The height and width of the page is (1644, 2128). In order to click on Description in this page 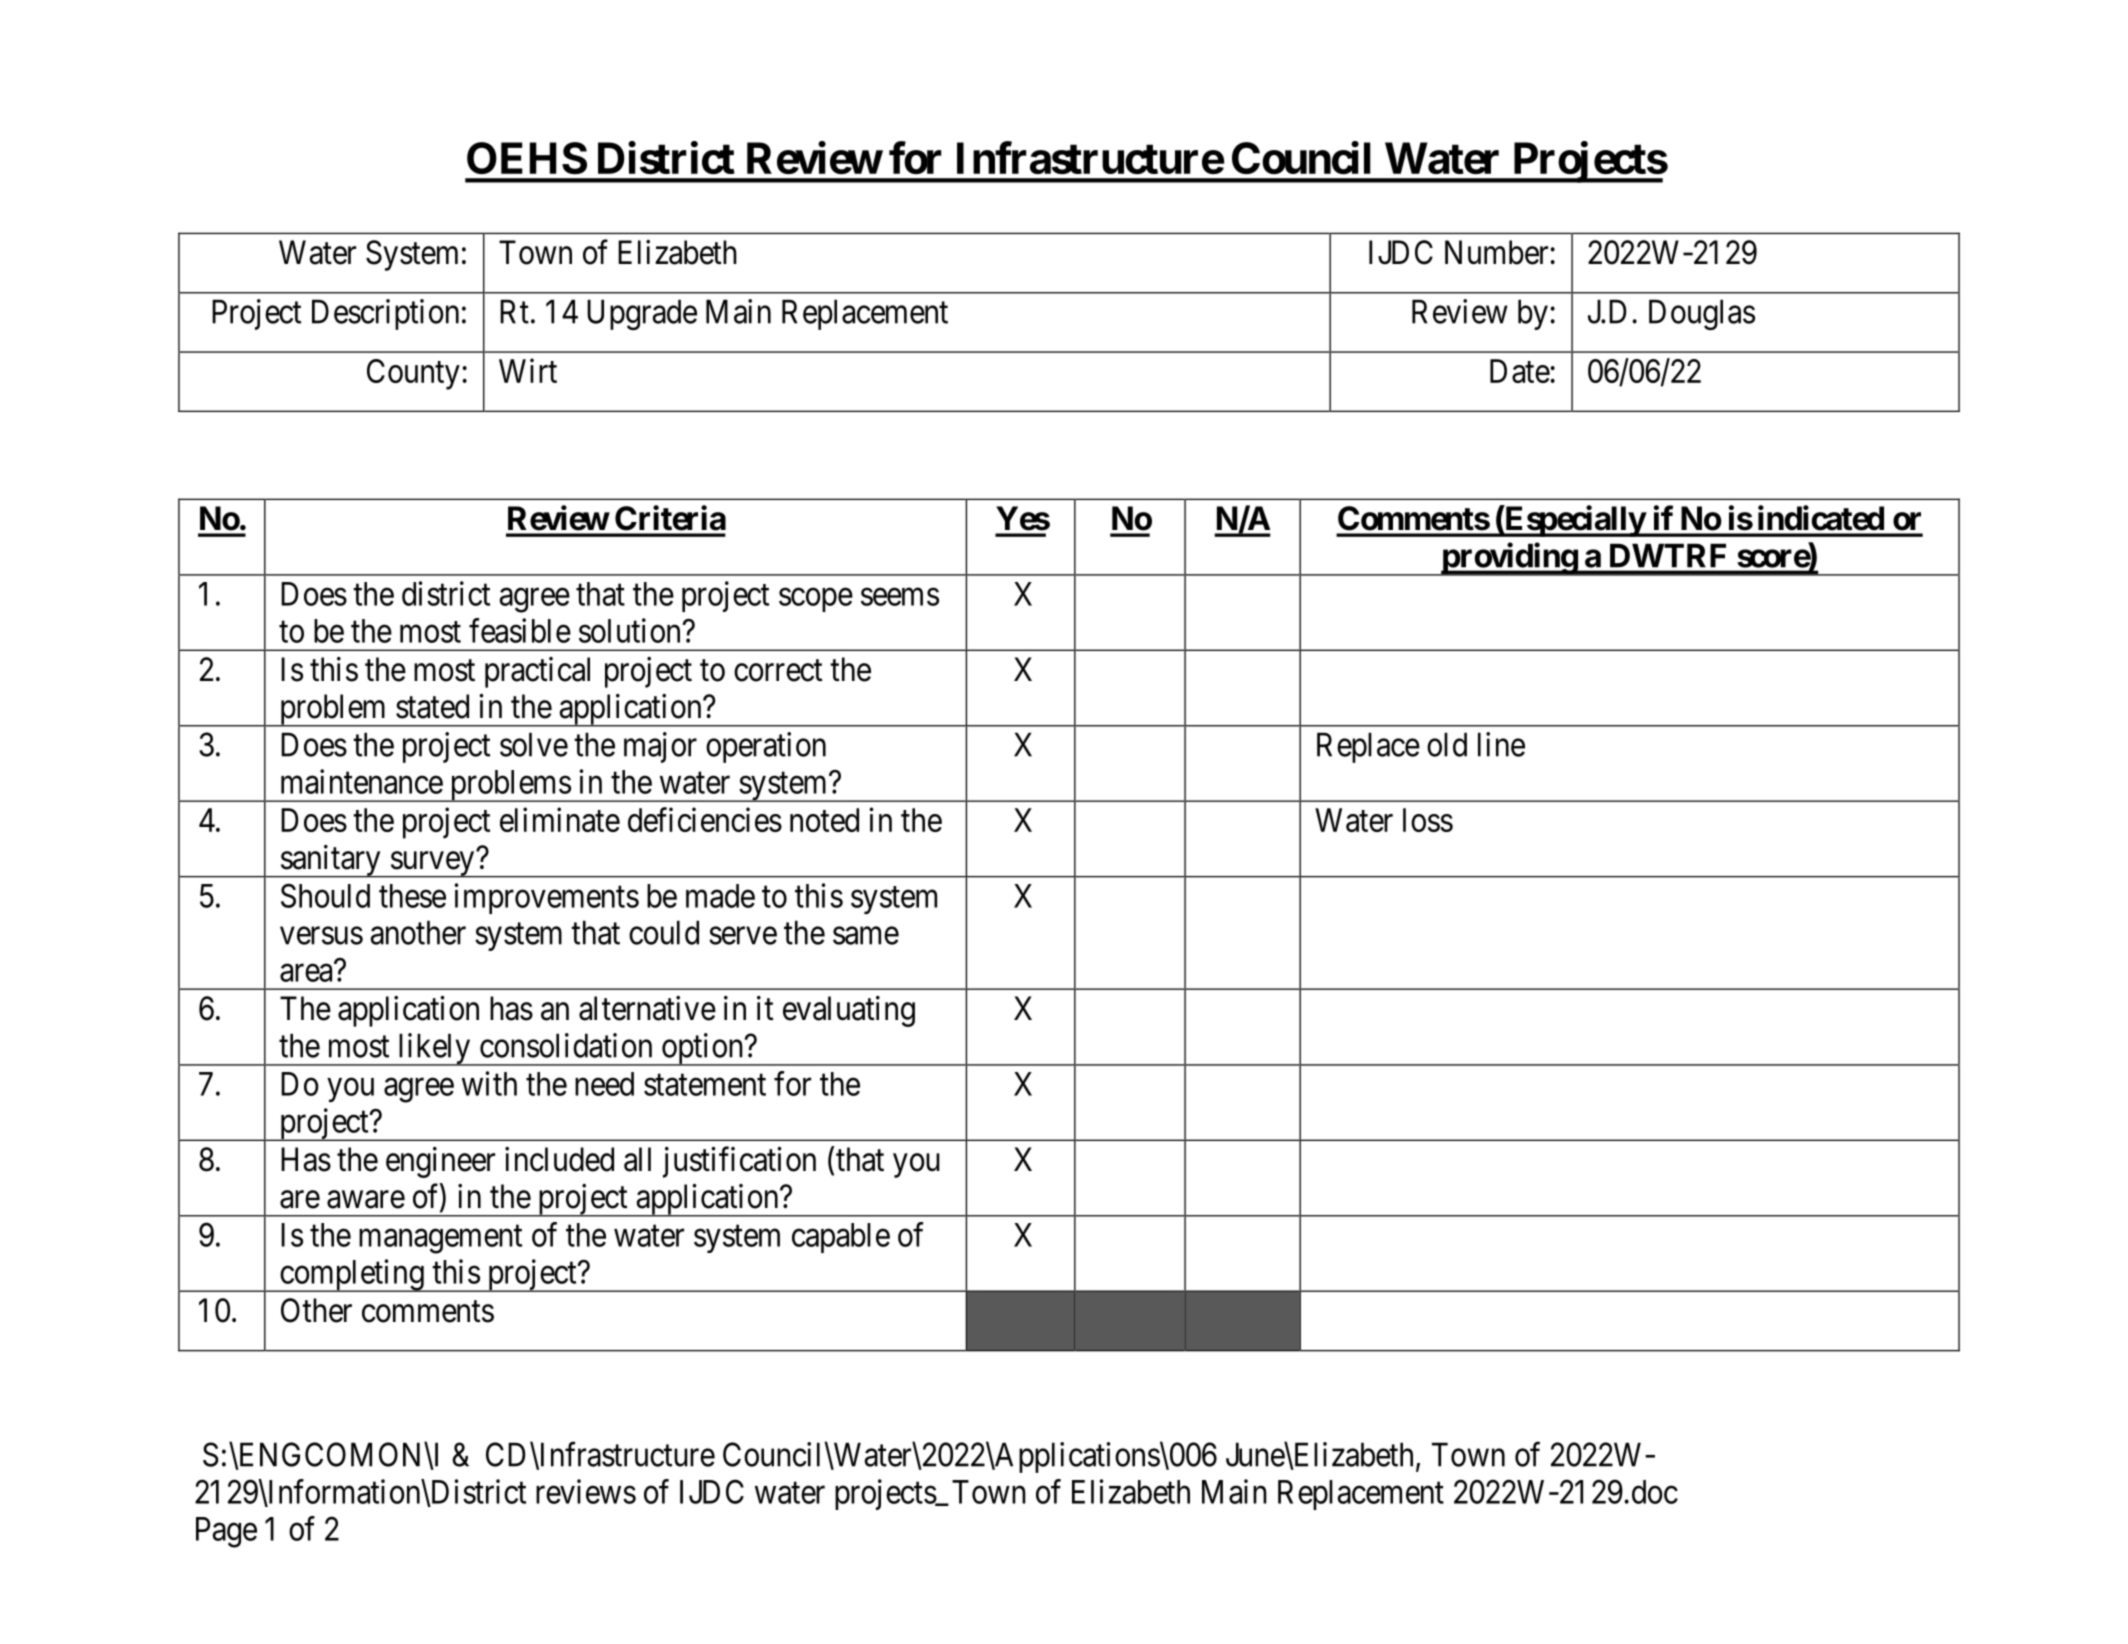, I will do `click(385, 314)`.
